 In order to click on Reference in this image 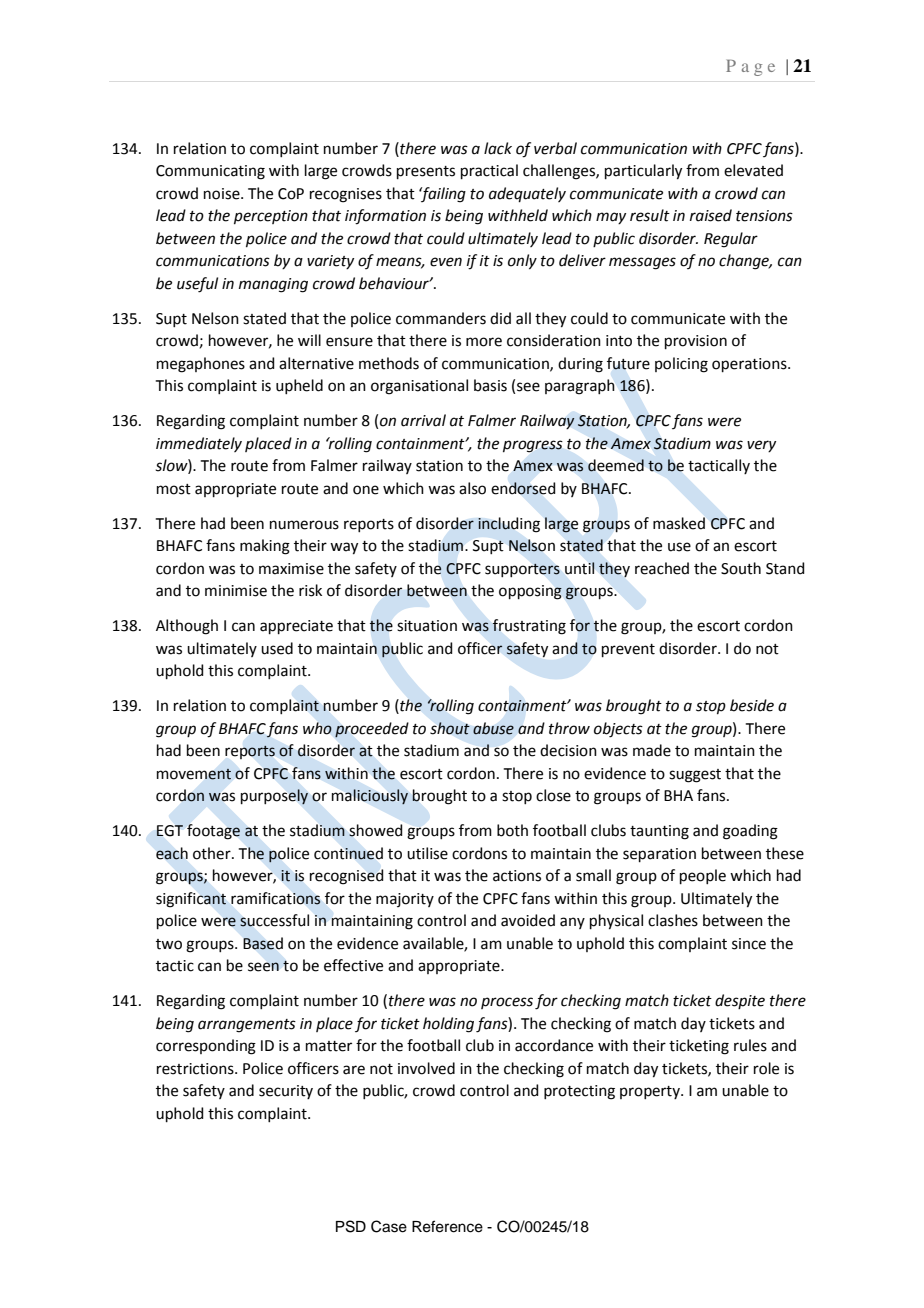, I will do `click(447, 1226)`.
